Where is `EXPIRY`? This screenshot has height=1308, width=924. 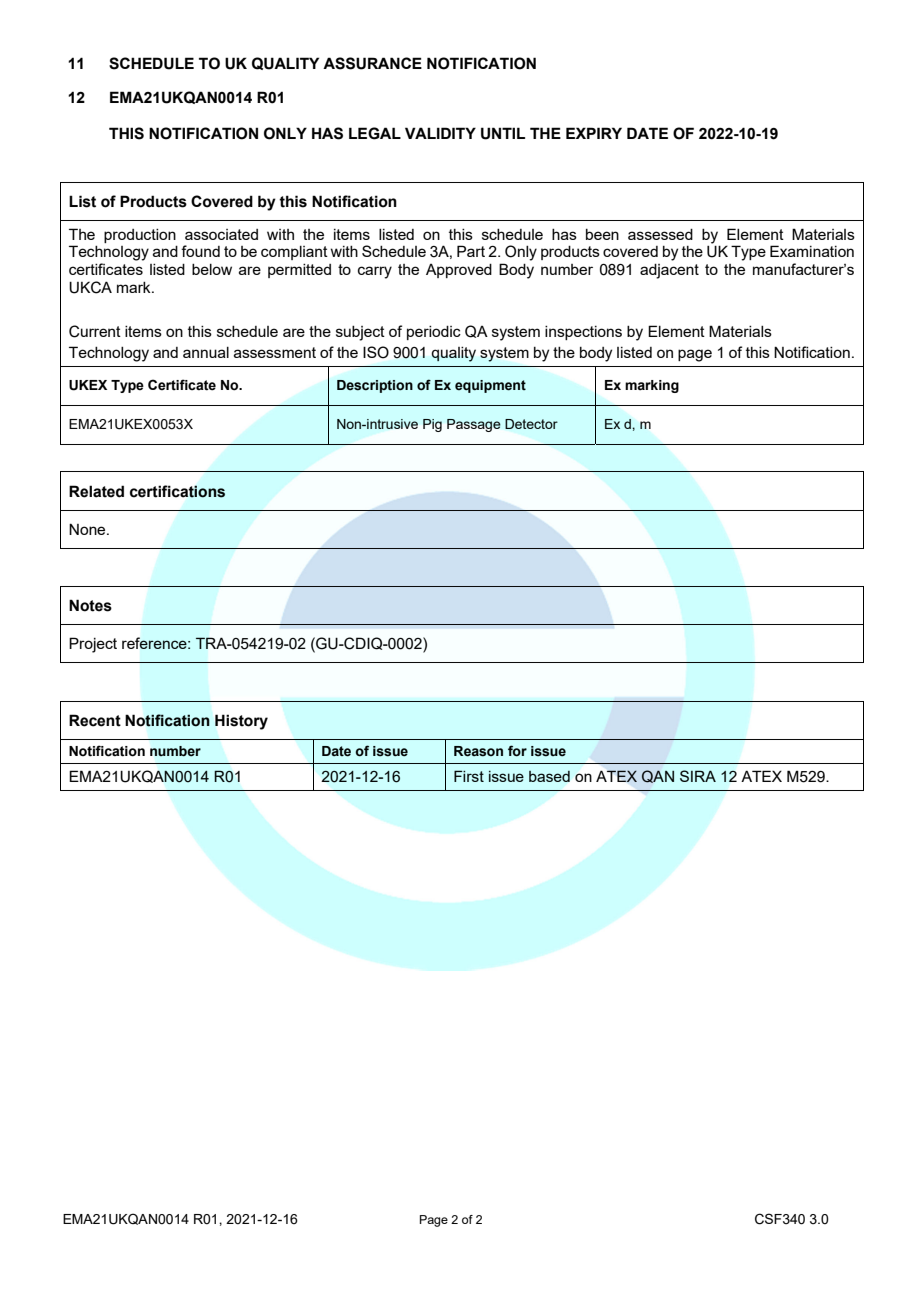 EXPIRY is located at coordinates (594, 133).
